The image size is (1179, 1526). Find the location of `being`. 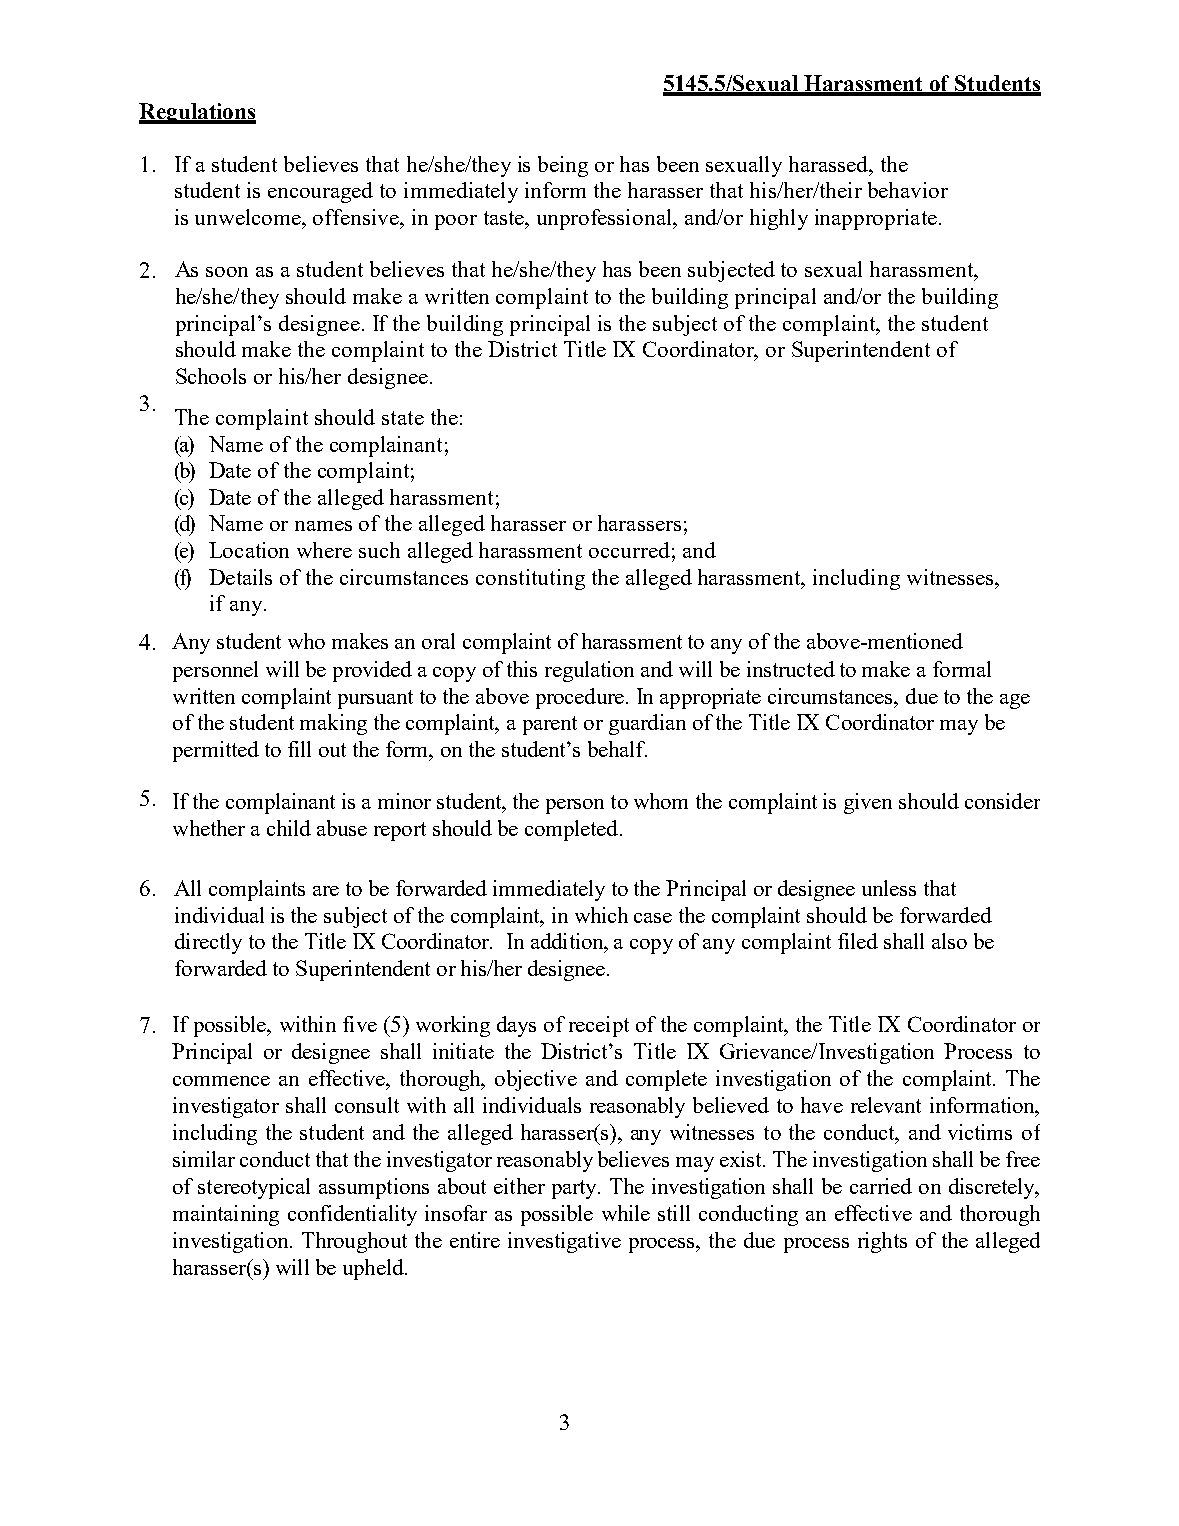

being is located at coordinates (563, 166).
